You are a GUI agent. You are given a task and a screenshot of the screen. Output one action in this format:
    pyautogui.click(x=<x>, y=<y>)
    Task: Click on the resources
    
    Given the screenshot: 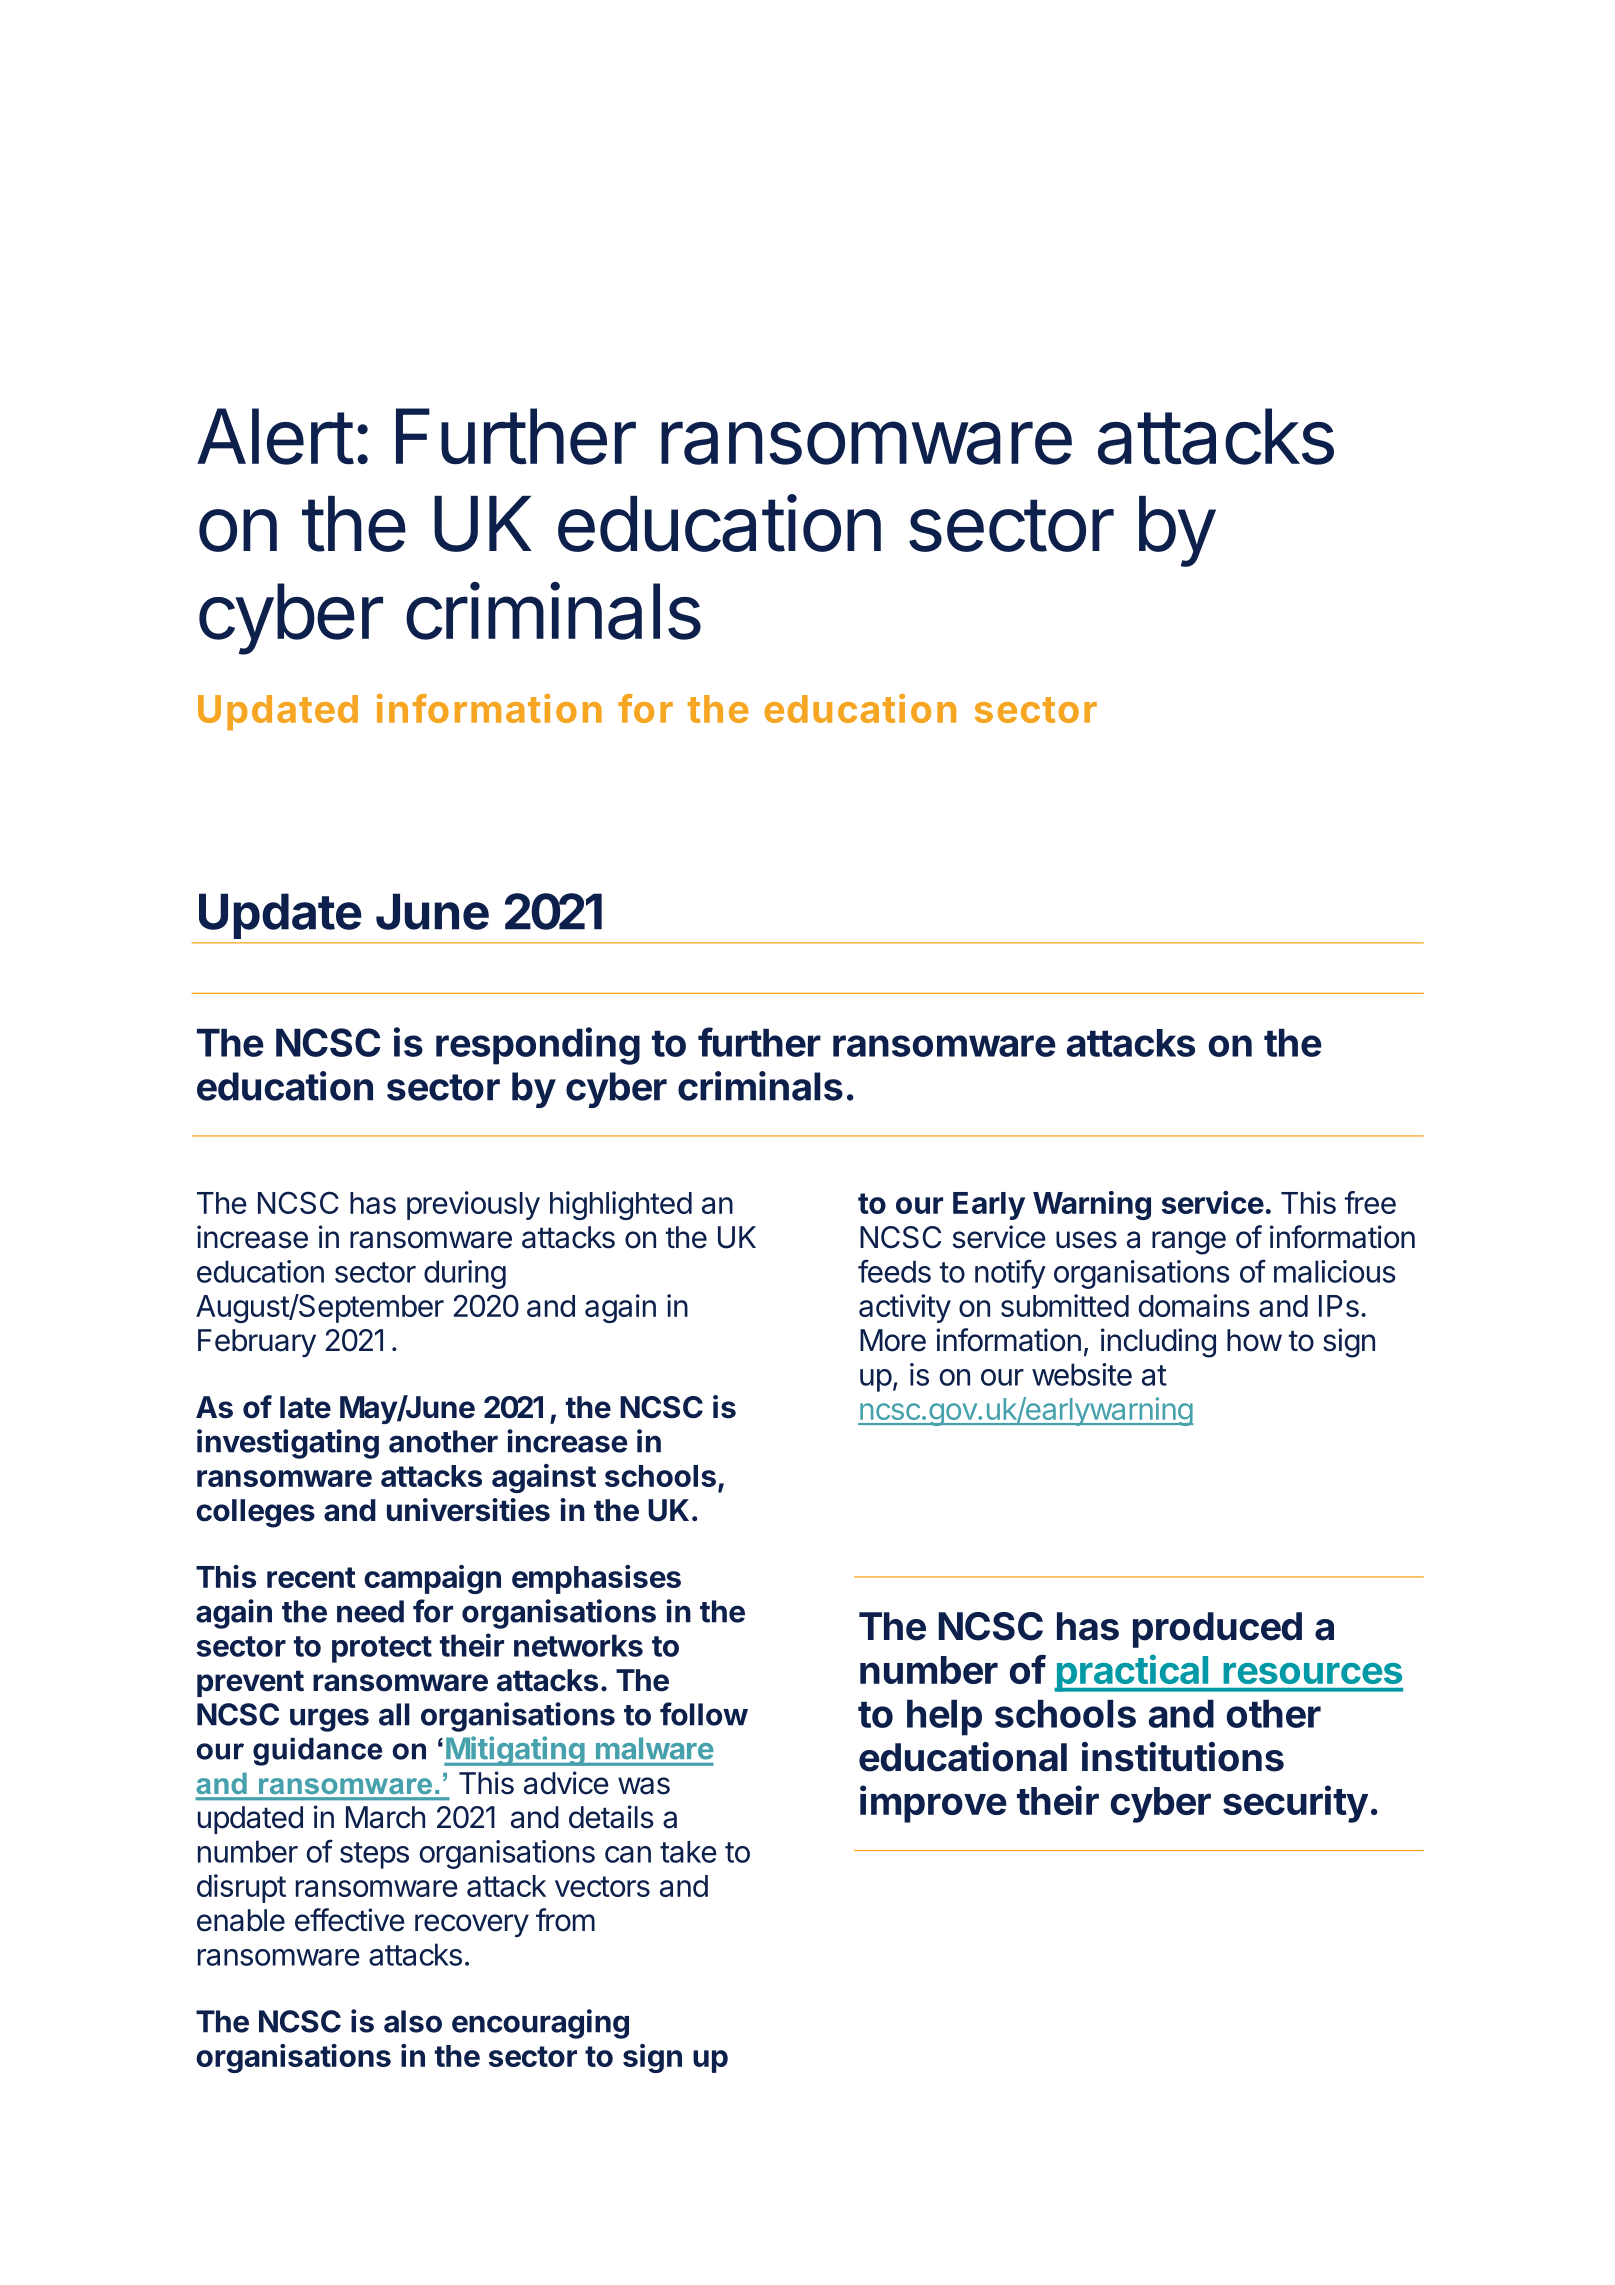 What is the action you would take?
    pyautogui.click(x=1312, y=1673)
